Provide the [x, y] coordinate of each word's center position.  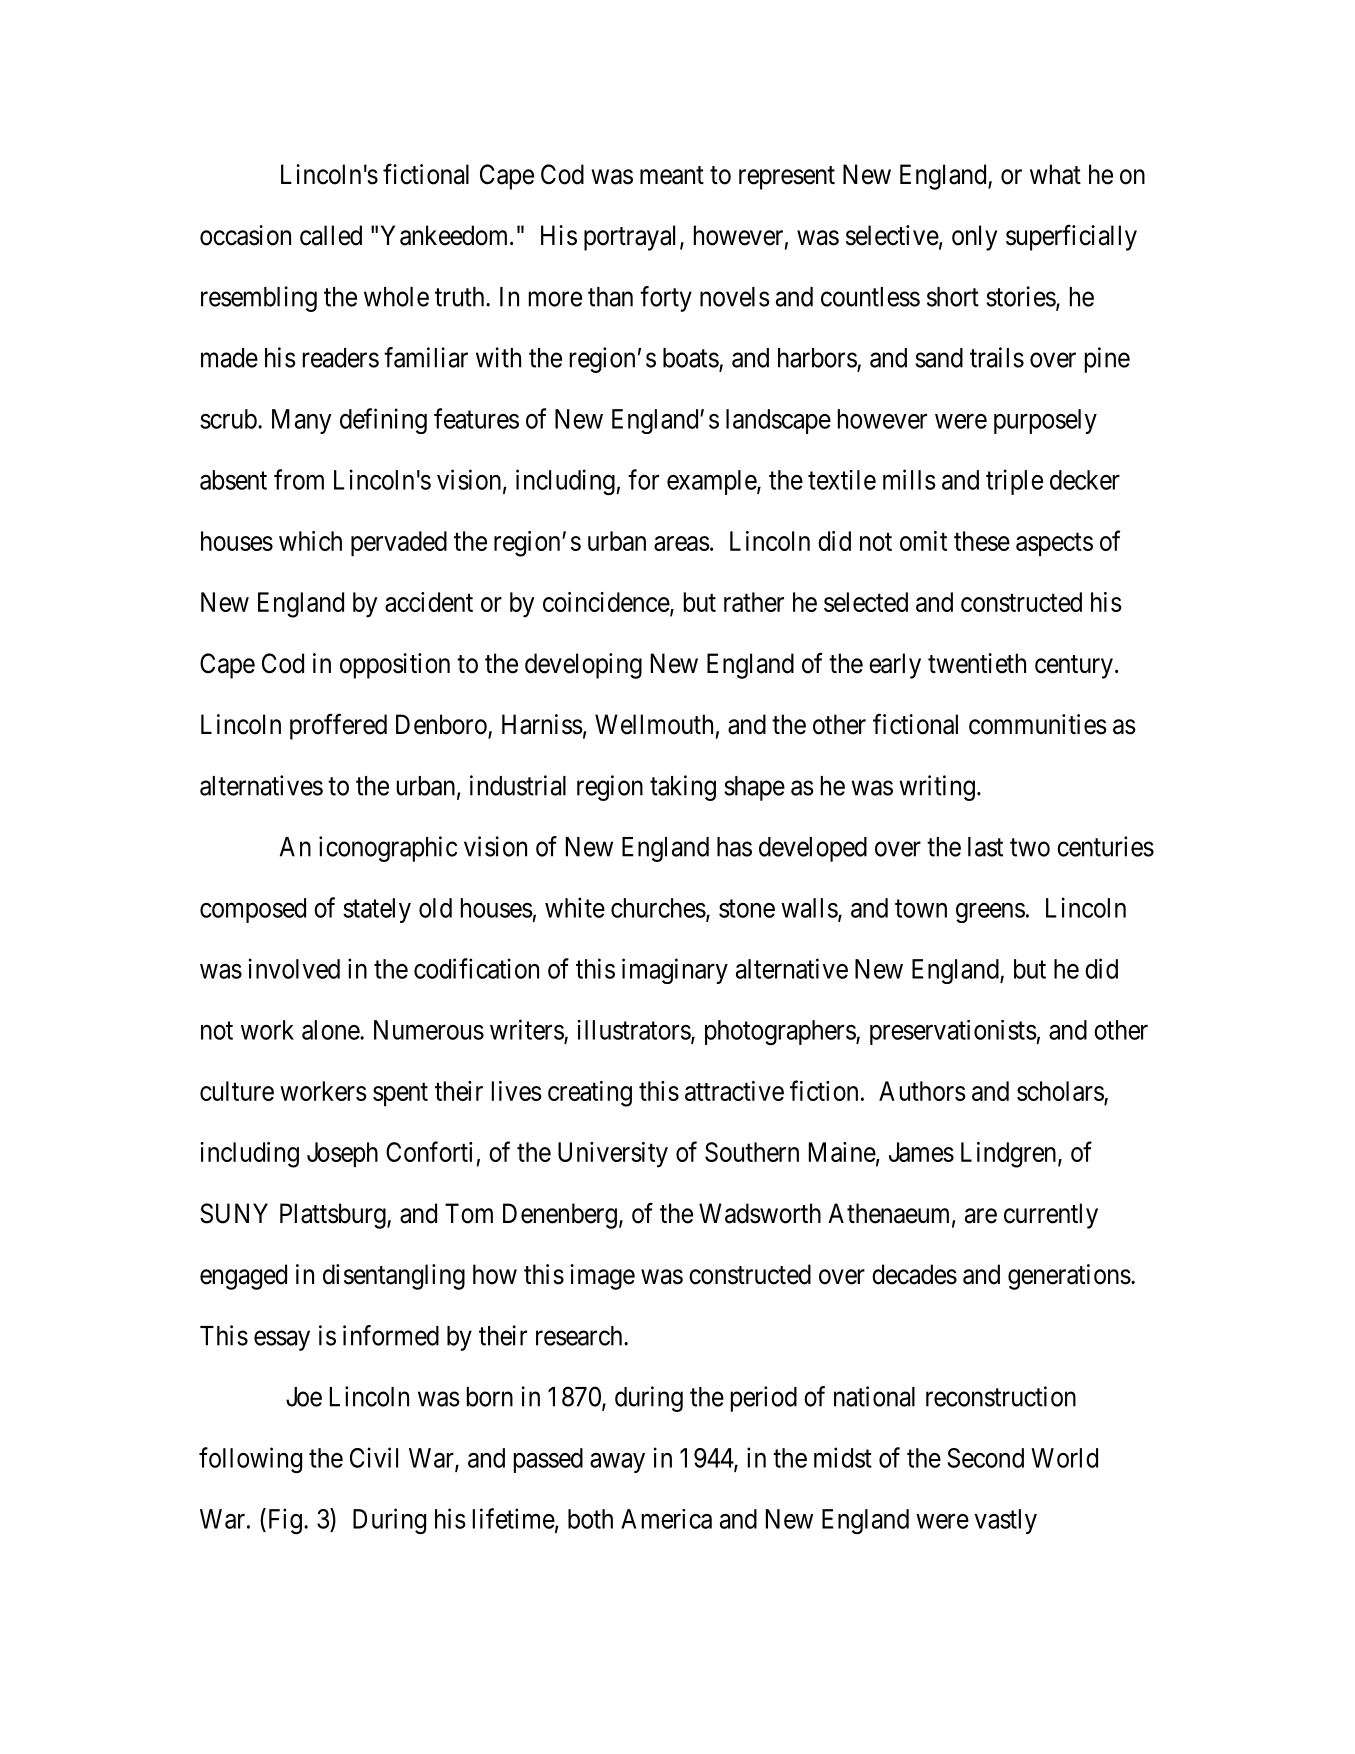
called [331, 235]
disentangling [394, 1277]
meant [672, 175]
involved [294, 968]
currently [1051, 1216]
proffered [338, 726]
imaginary [675, 971]
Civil [374, 1457]
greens [990, 913]
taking [683, 788]
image [602, 1277]
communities [1038, 724]
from [299, 479]
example [712, 482]
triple [1014, 482]
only [974, 238]
